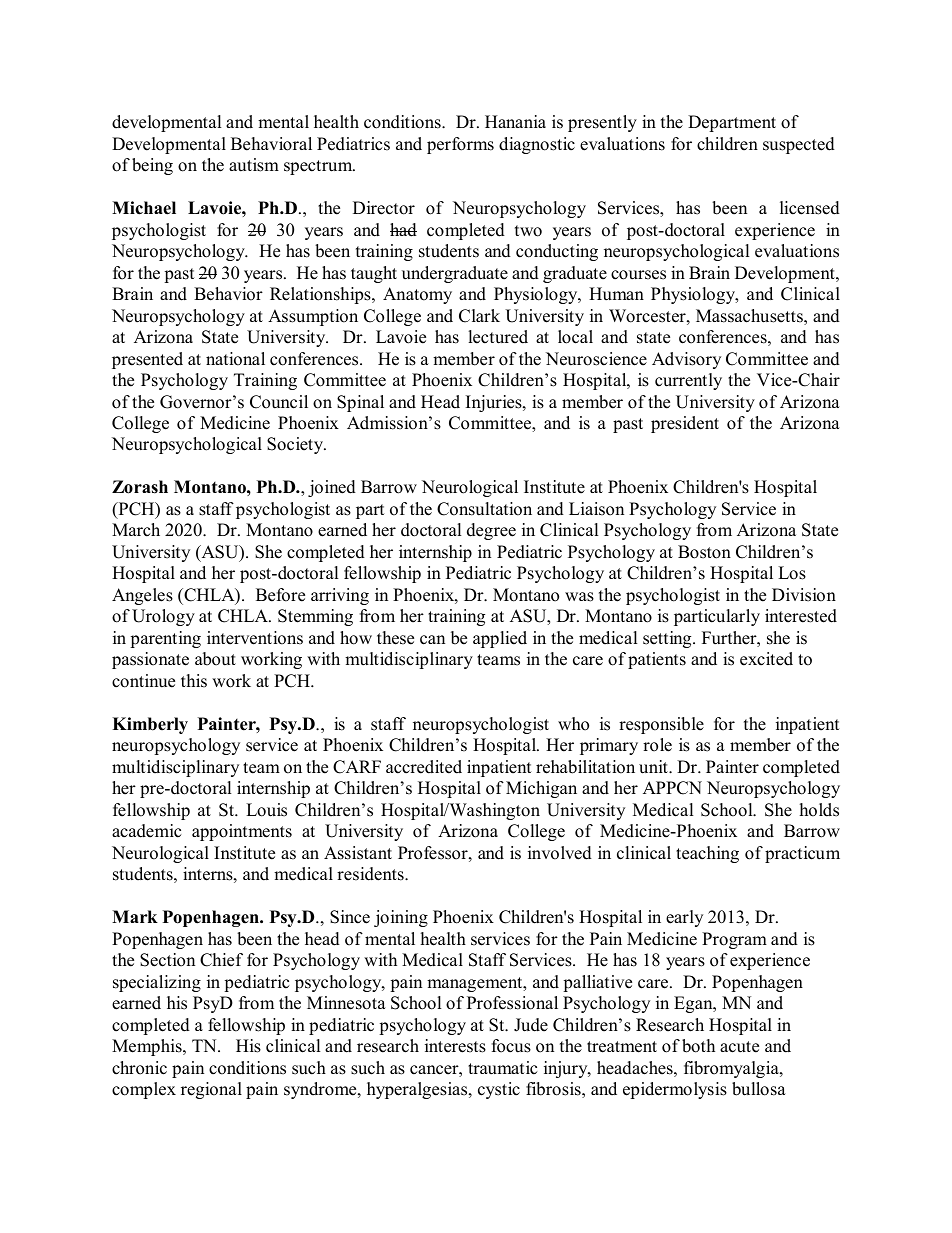 The image size is (952, 1233). I want to click on Urology, so click(163, 617).
